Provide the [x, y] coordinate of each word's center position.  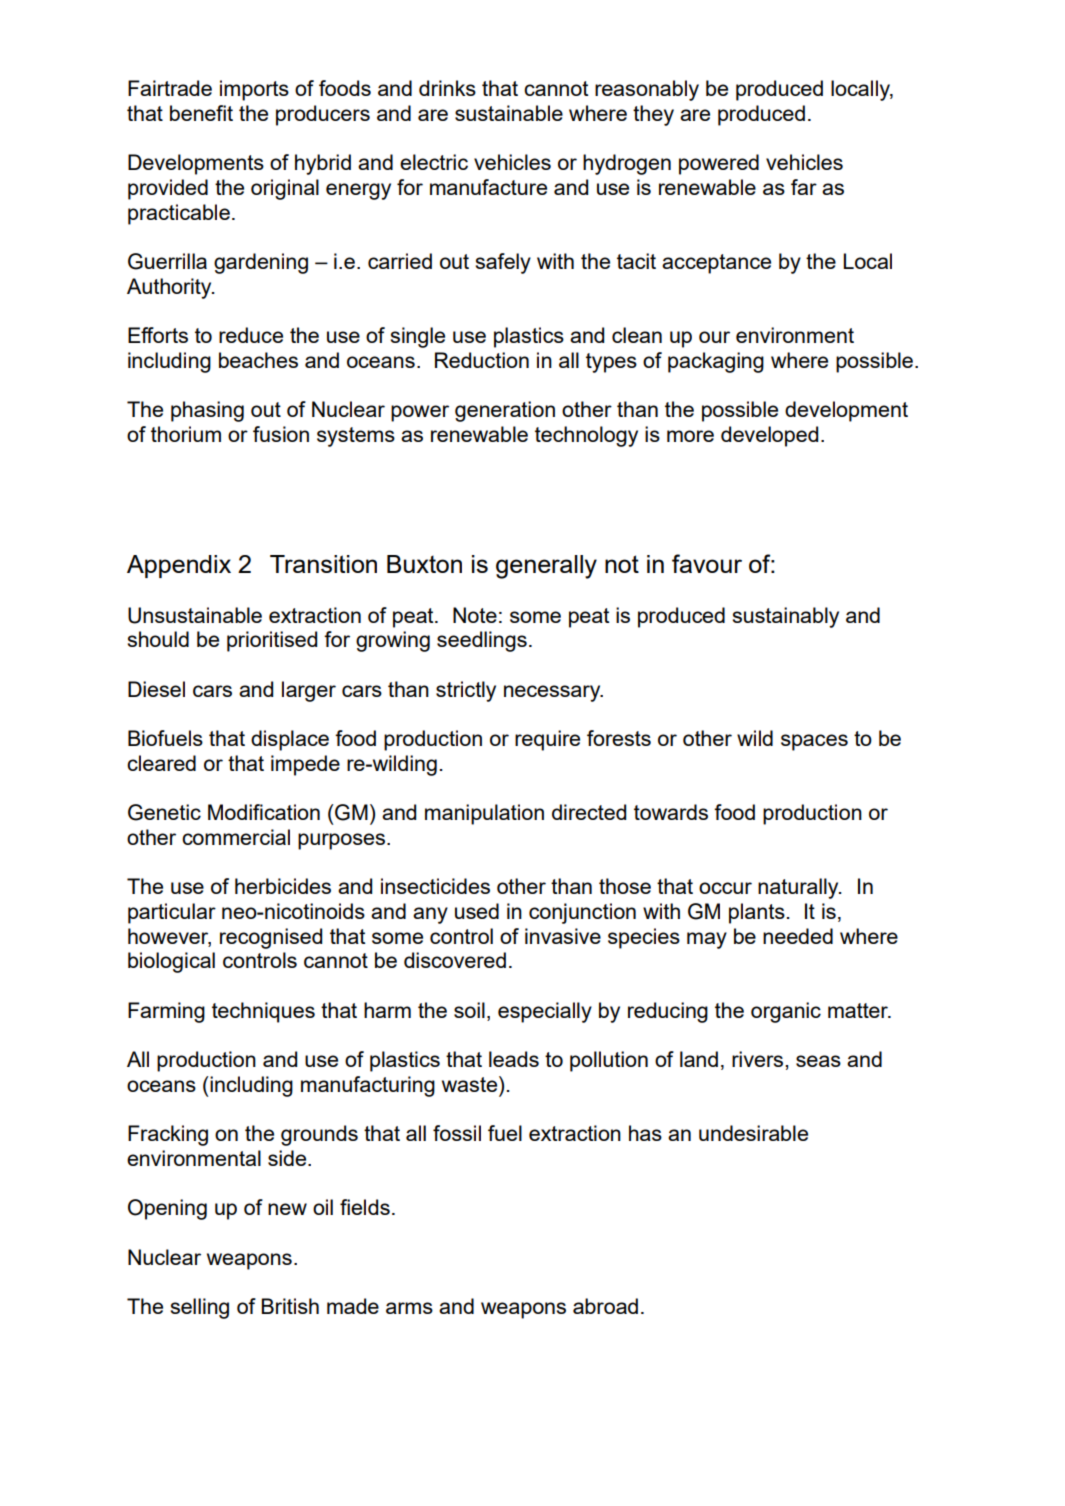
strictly [466, 691]
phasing [207, 411]
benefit [201, 113]
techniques [263, 1012]
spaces [814, 742]
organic [786, 1012]
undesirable [753, 1133]
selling [199, 1308]
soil [469, 1010]
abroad [605, 1306]
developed [769, 436]
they [653, 115]
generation [505, 411]
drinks [447, 88]
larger [309, 691]
